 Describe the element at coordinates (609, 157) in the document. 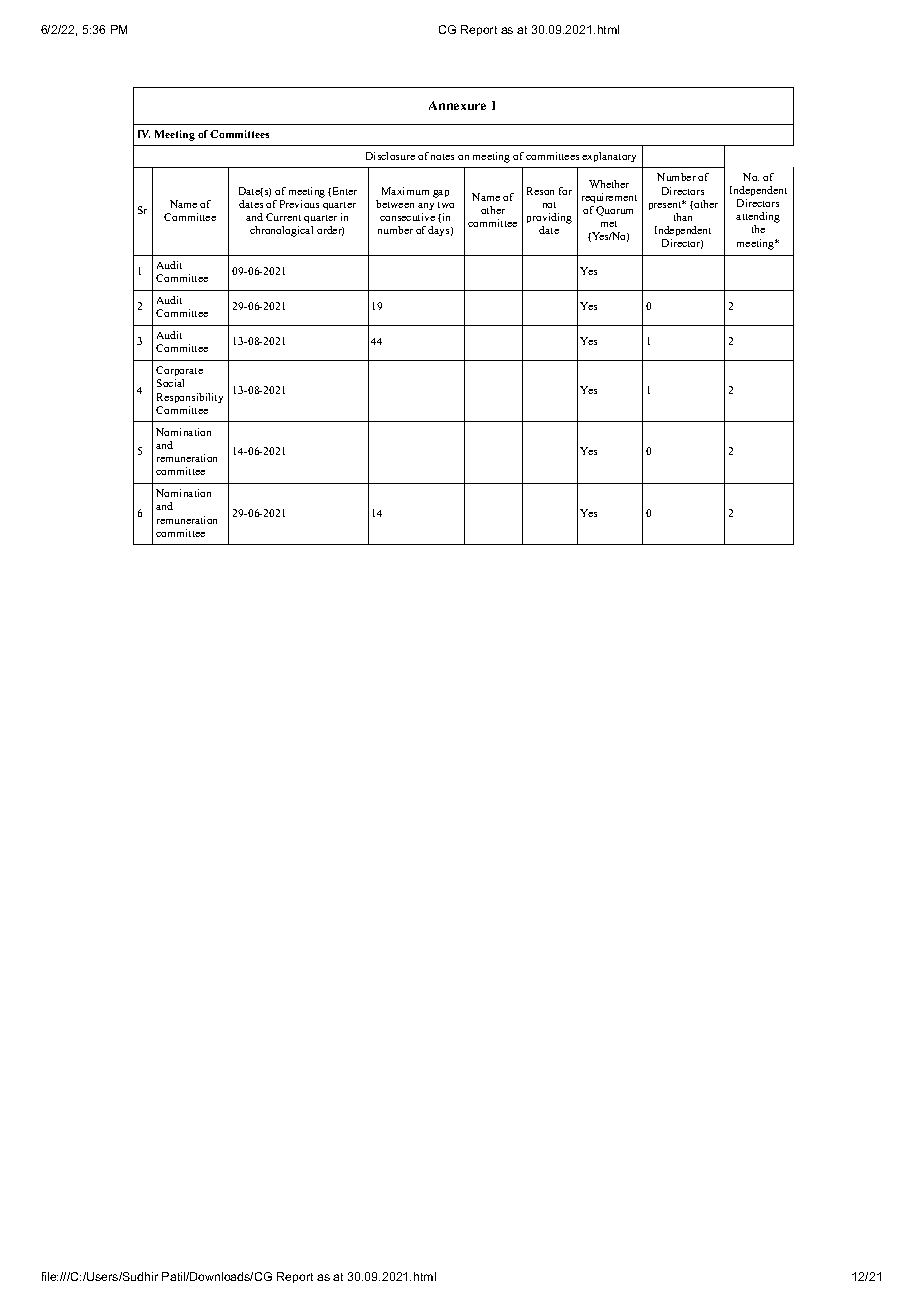

I see `explanatory` at that location.
